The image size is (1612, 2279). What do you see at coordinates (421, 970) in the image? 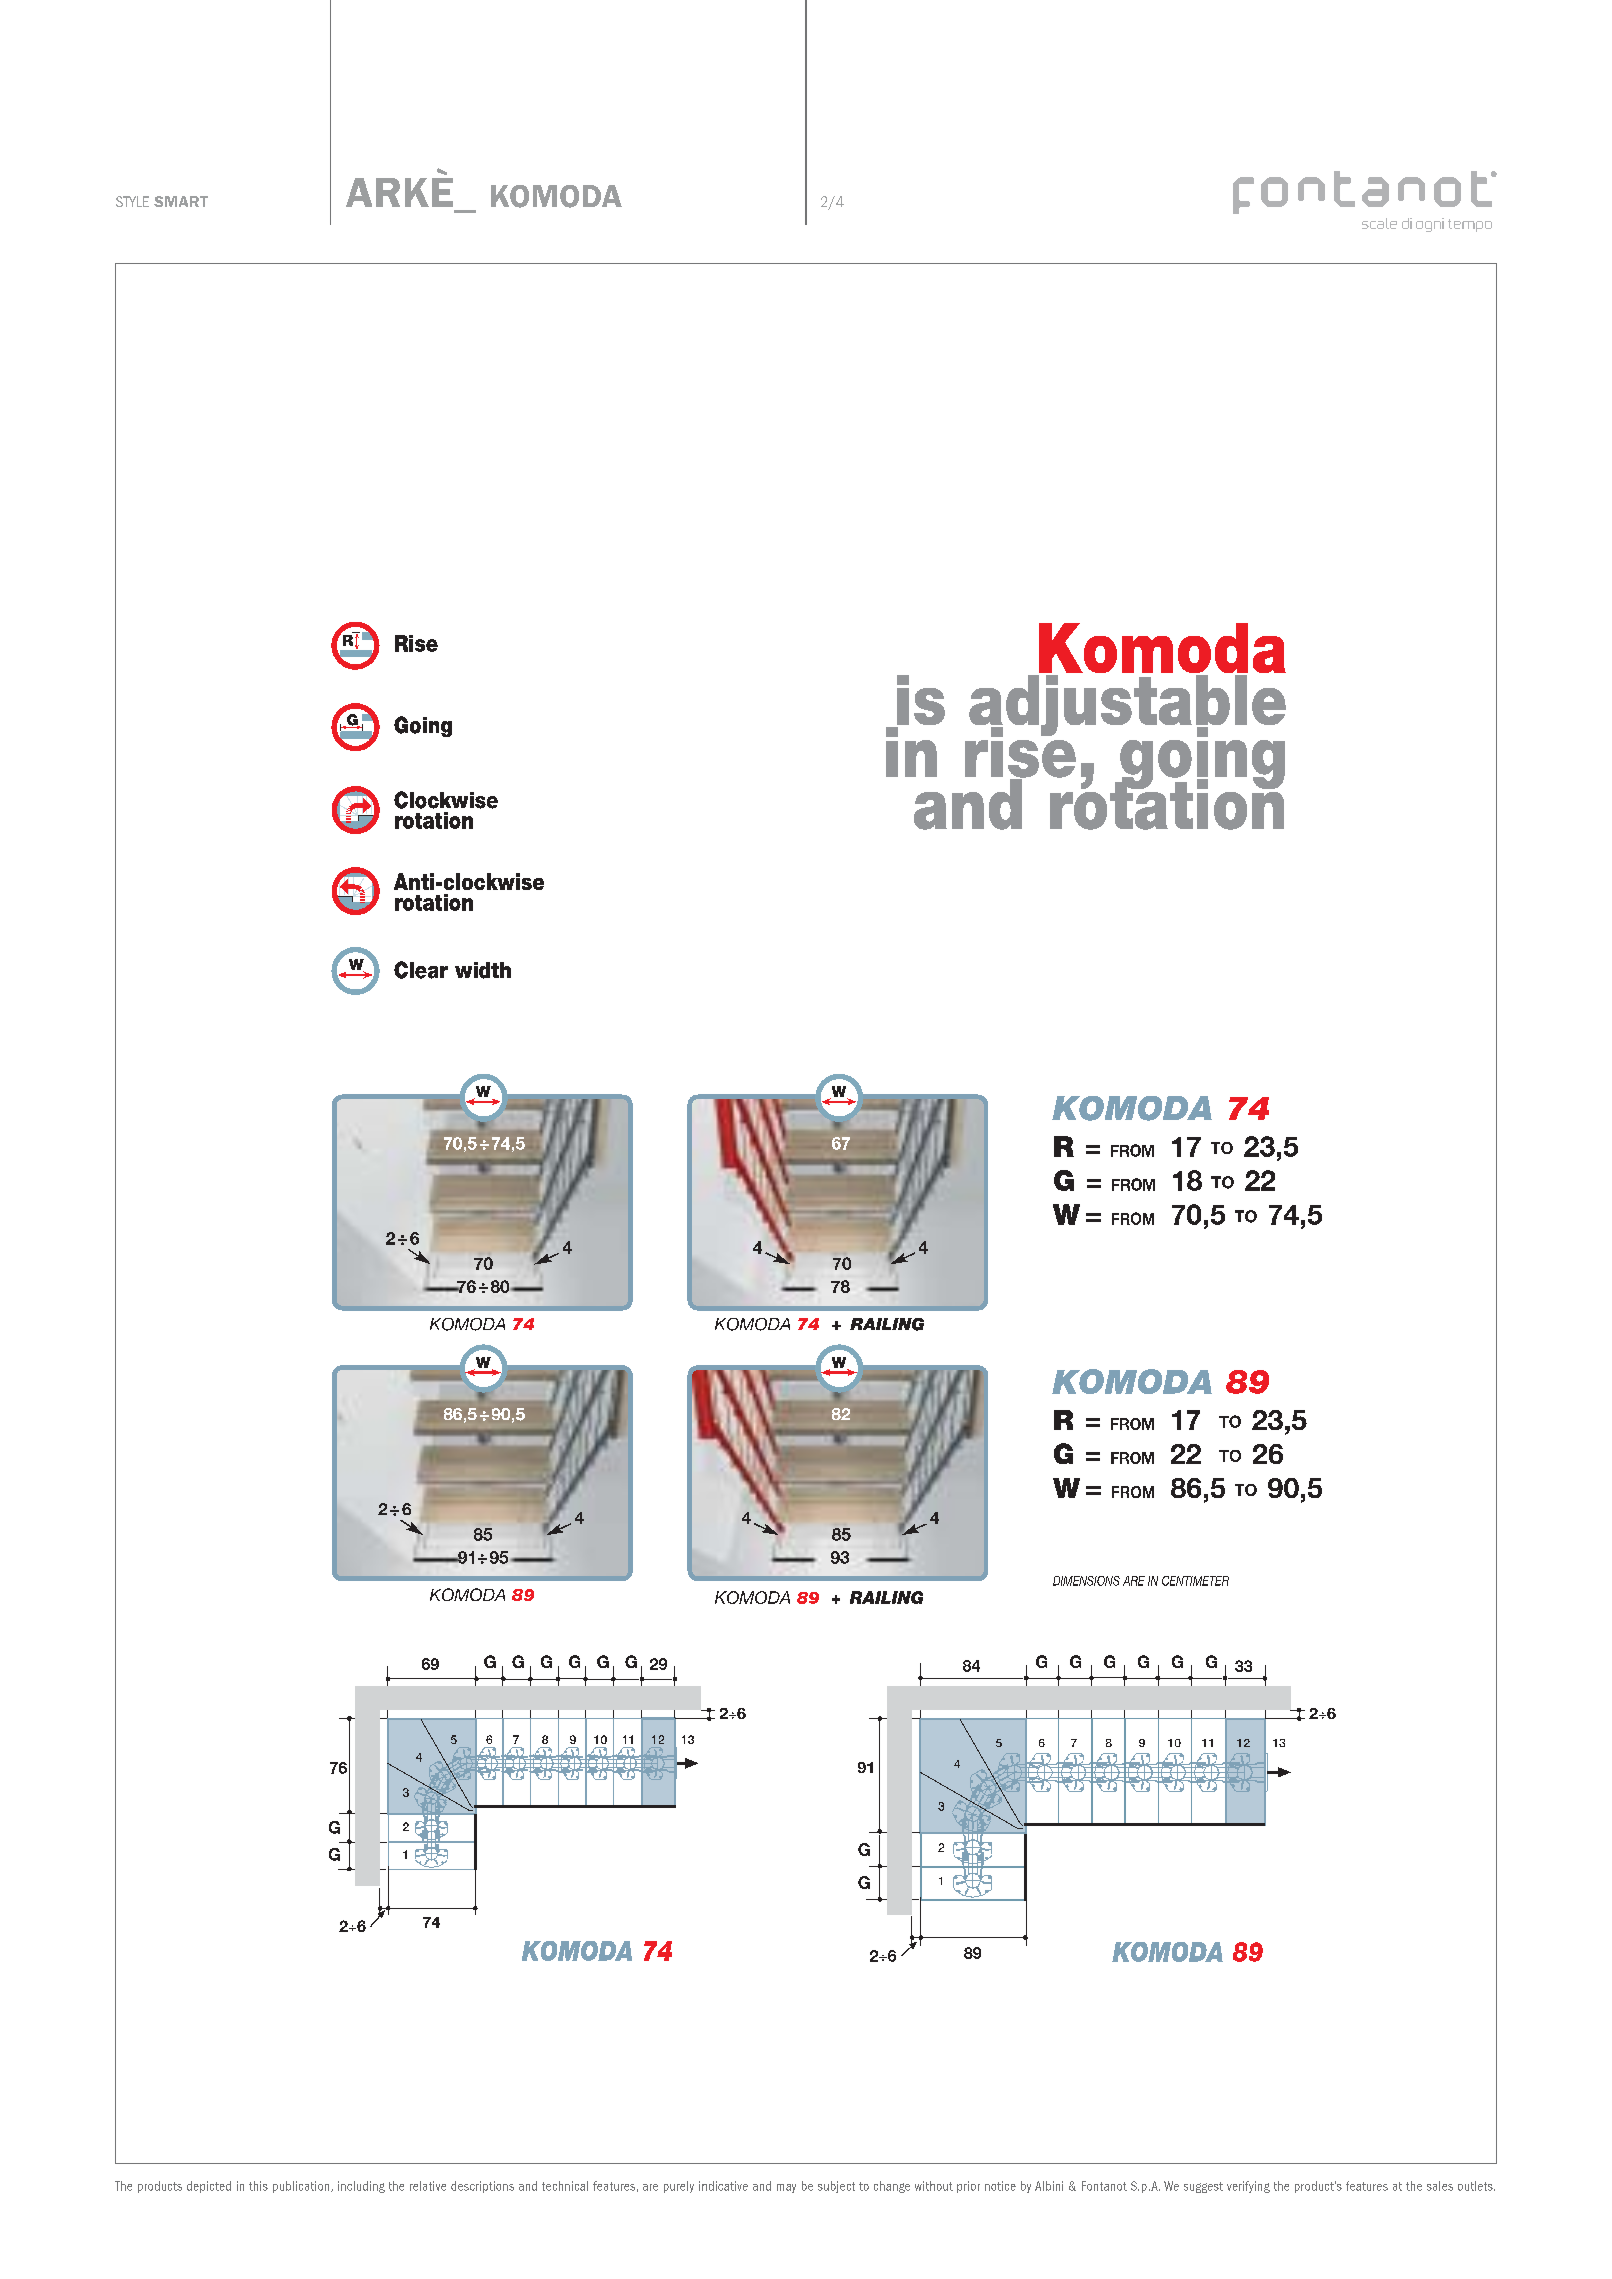
I see `Clear` at bounding box center [421, 970].
